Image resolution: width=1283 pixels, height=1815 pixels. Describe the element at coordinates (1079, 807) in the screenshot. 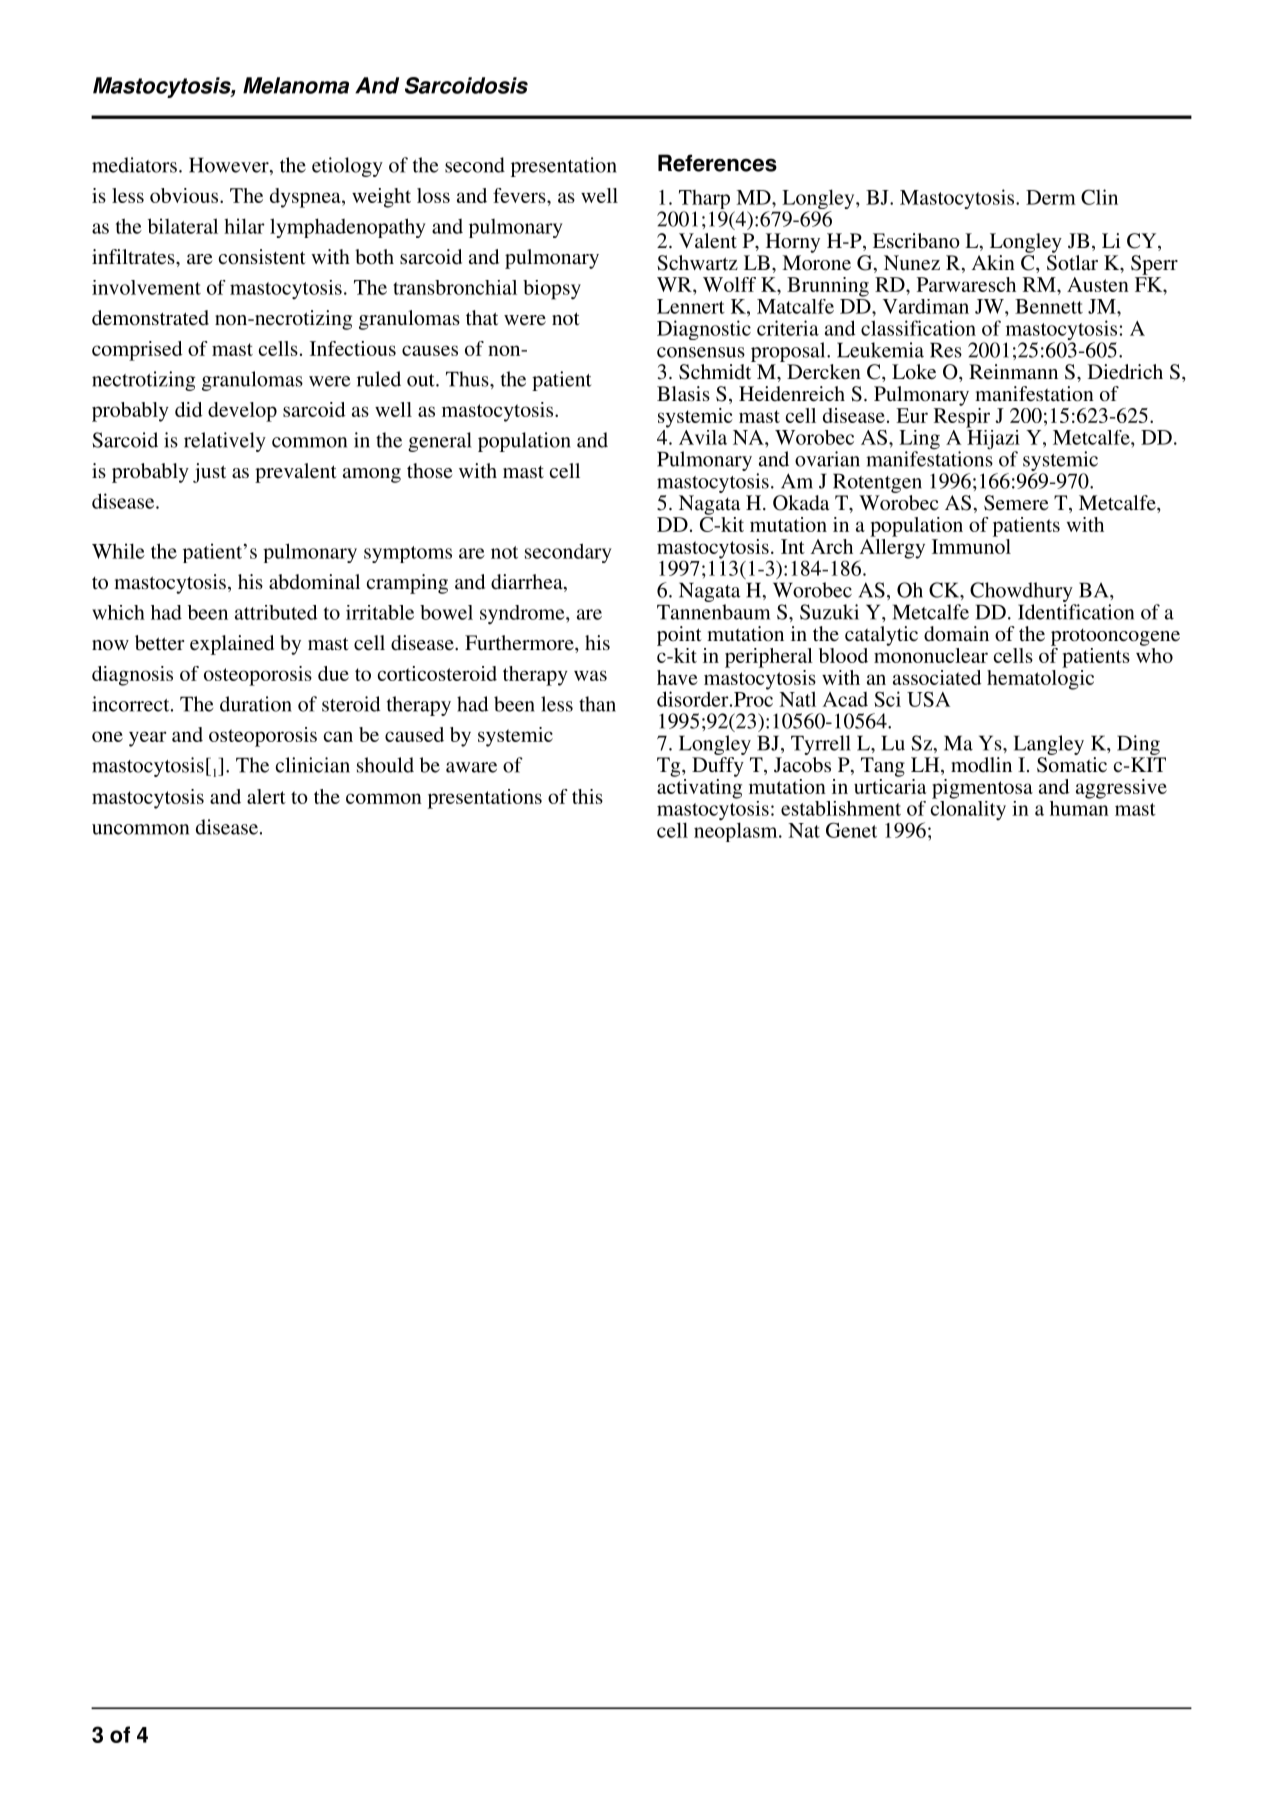

I see `human` at that location.
